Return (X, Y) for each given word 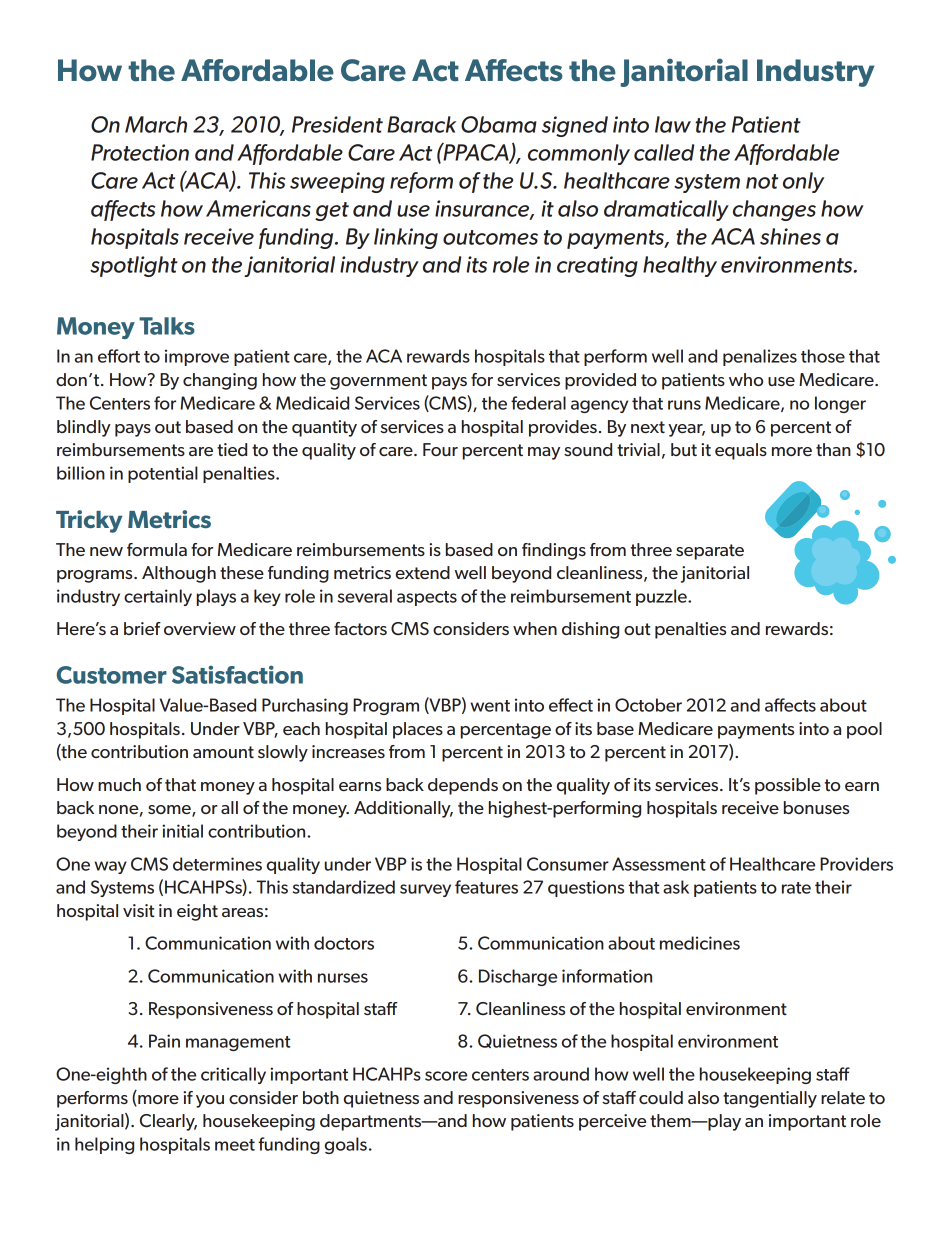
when (535, 628)
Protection (140, 152)
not (762, 181)
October (648, 705)
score (446, 1076)
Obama (499, 124)
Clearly (168, 1122)
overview (200, 628)
